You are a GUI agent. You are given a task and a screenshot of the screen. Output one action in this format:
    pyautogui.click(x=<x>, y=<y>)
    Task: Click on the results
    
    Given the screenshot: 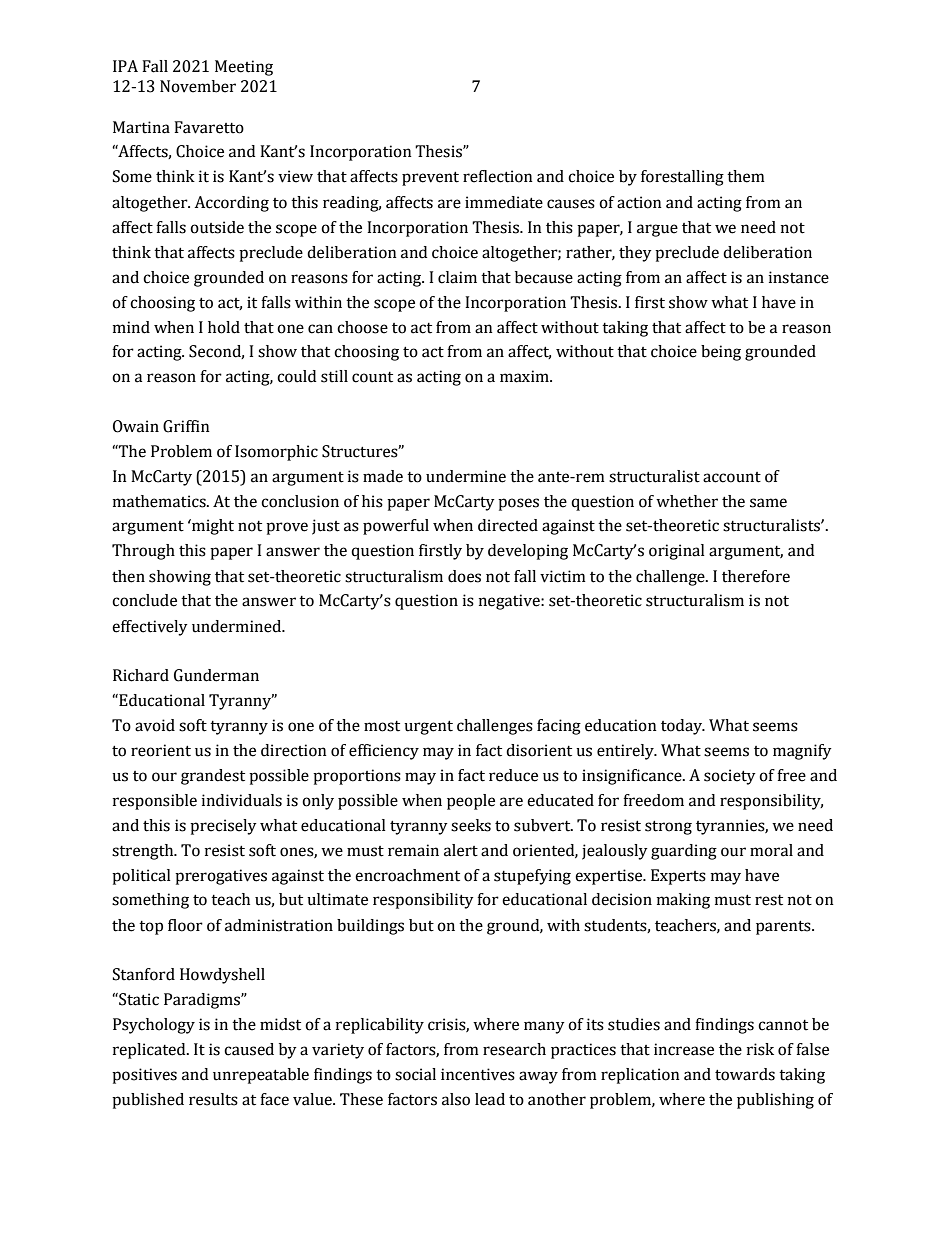 What is the action you would take?
    pyautogui.click(x=213, y=1099)
